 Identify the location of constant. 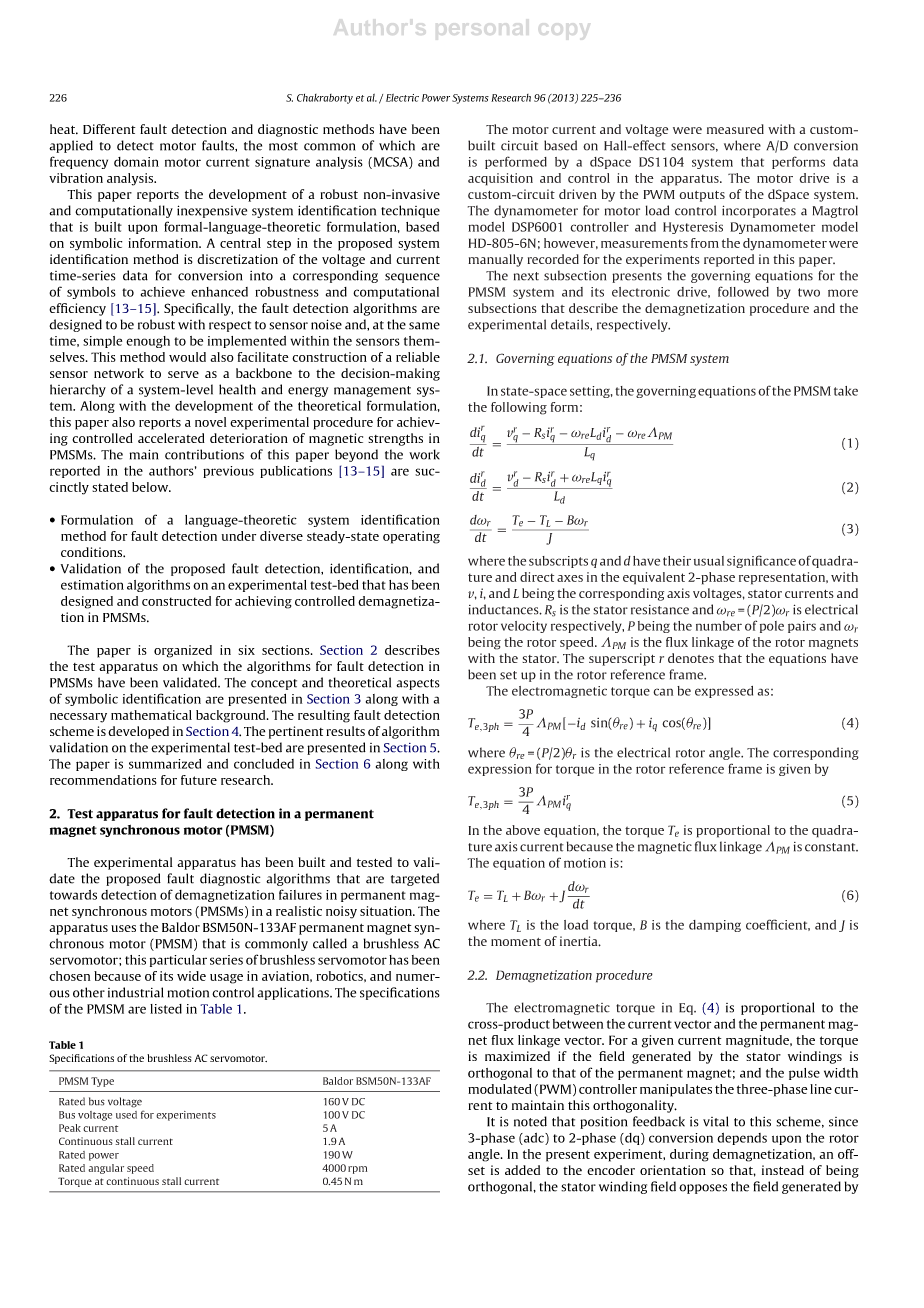
(831, 847).
